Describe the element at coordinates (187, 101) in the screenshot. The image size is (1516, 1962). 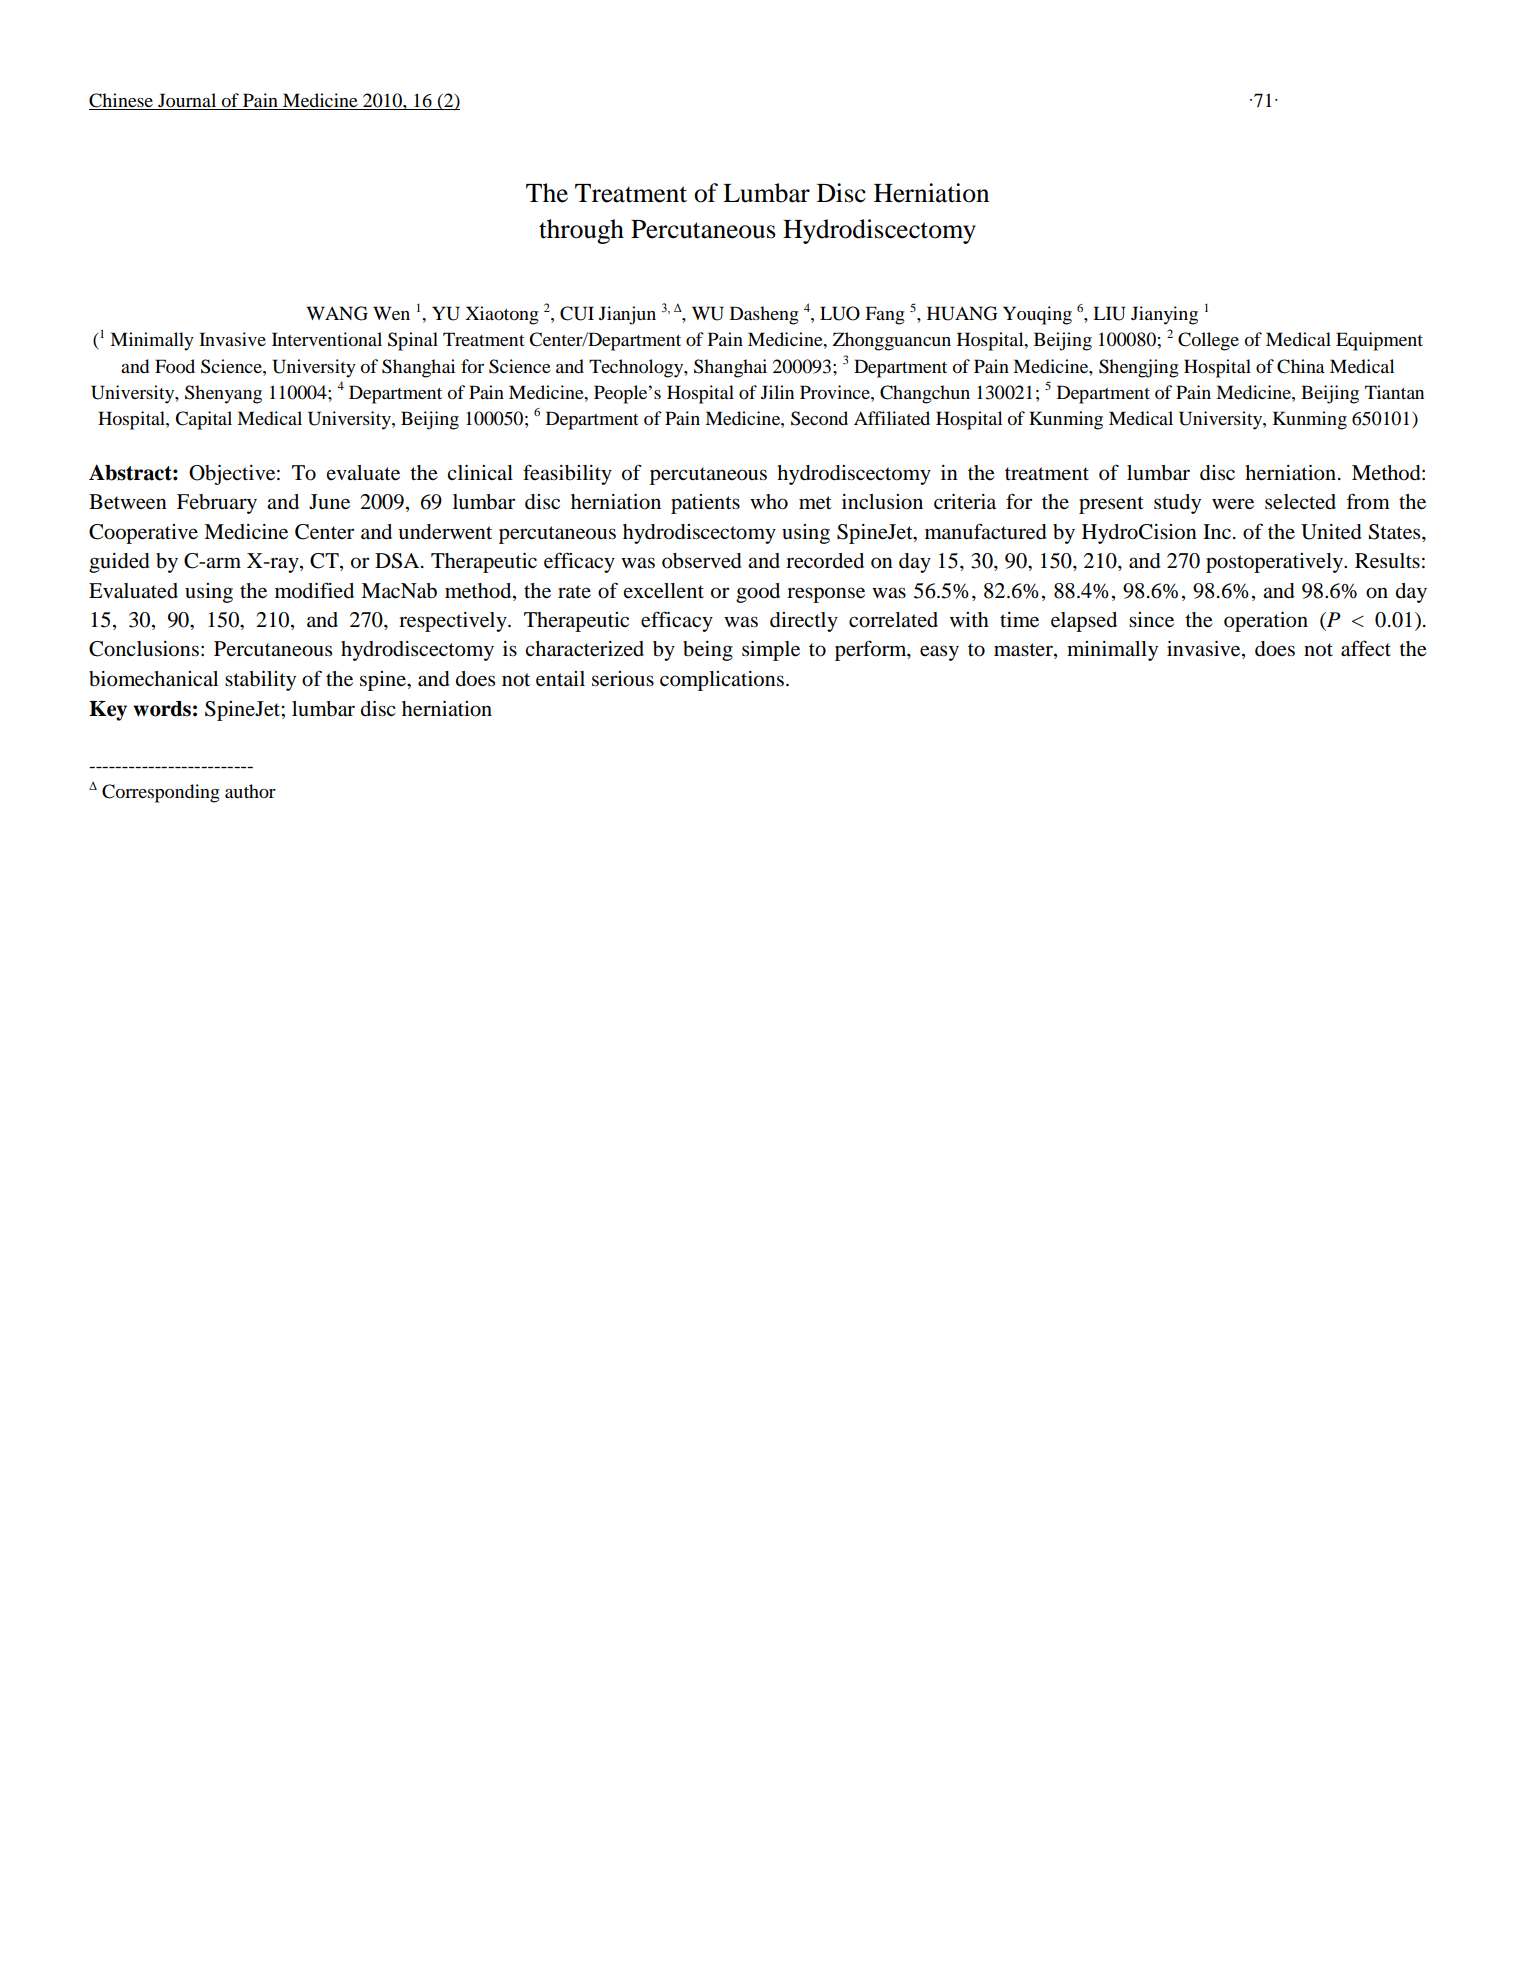
I see `Journal` at that location.
